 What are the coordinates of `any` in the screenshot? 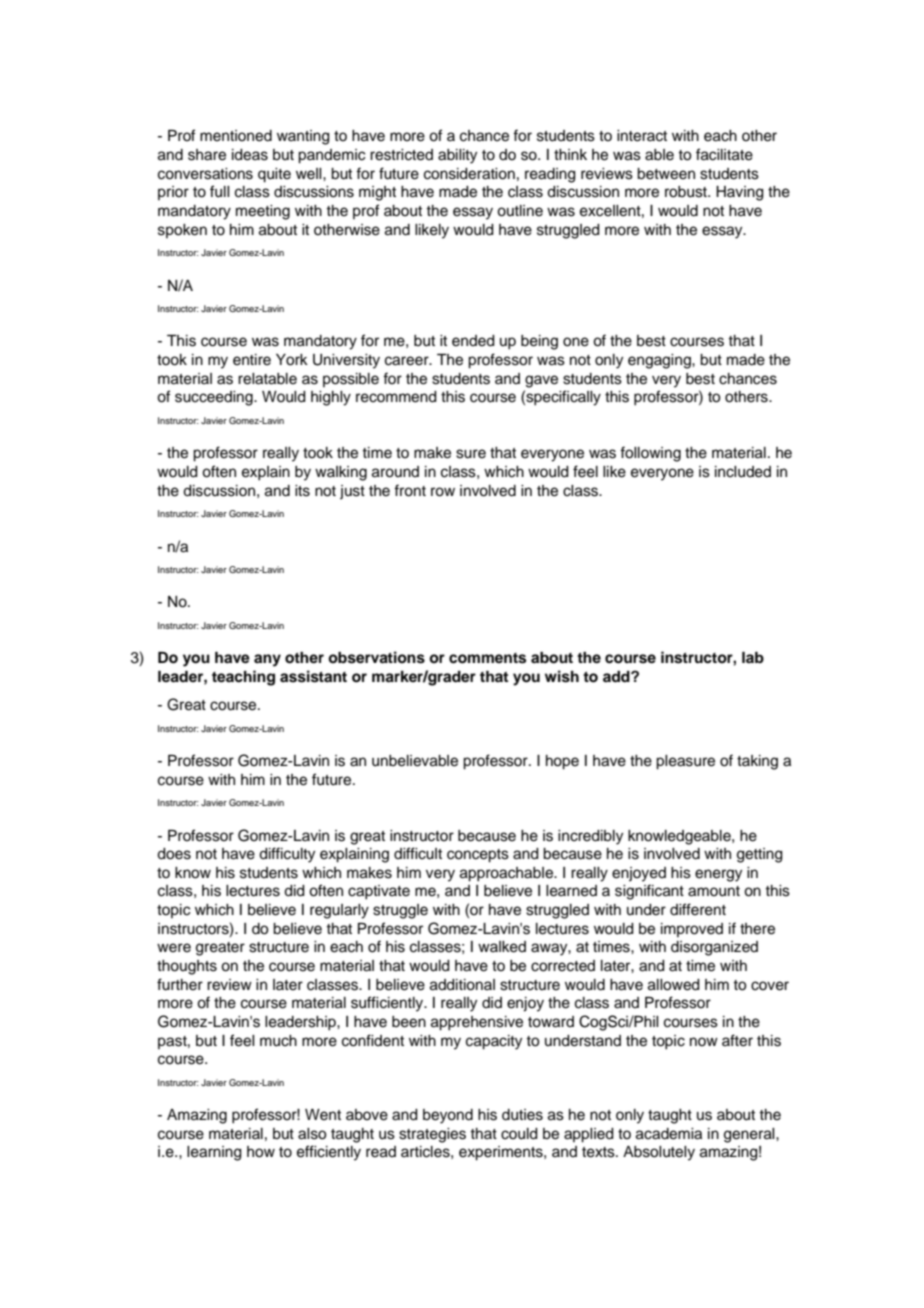 It's located at (267, 660).
